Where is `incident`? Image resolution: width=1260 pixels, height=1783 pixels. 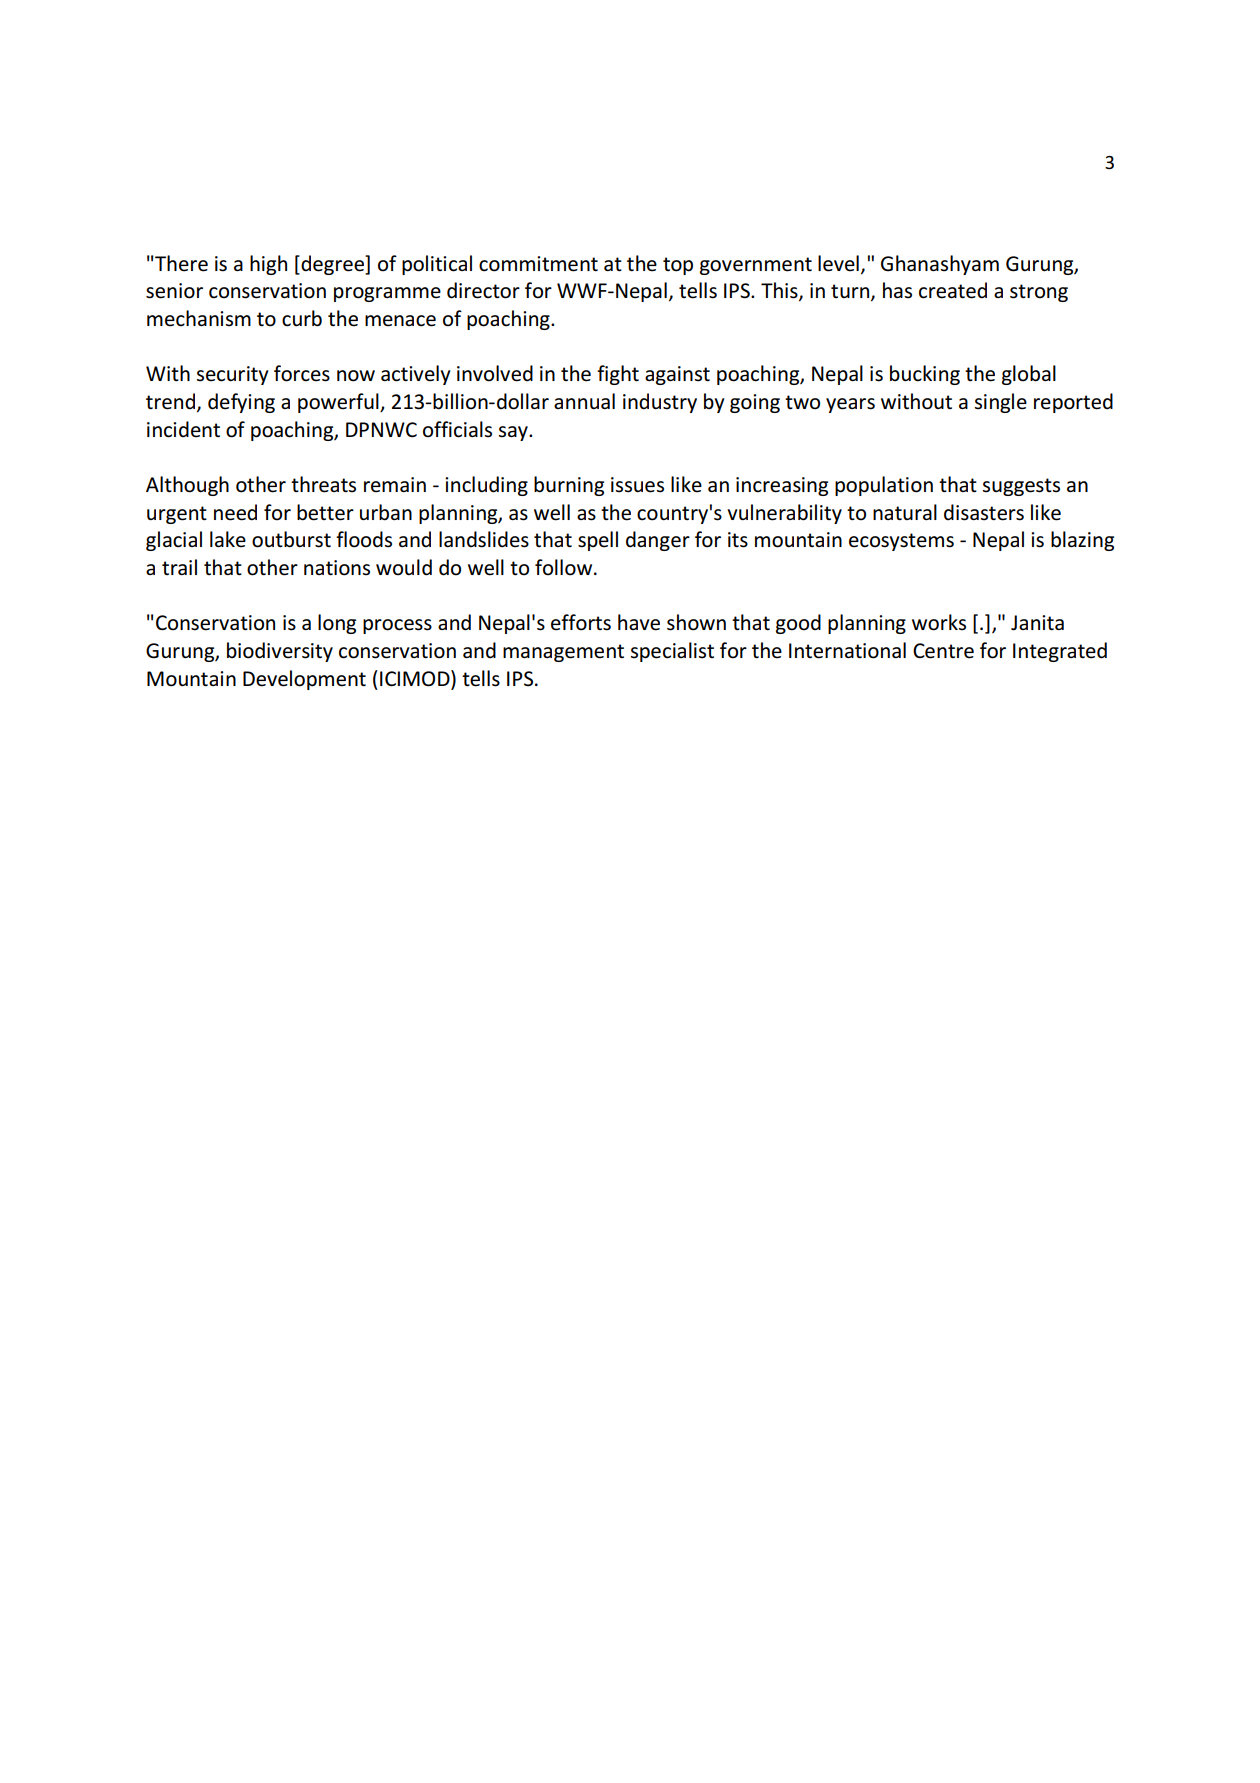 incident is located at coordinates (183, 429).
